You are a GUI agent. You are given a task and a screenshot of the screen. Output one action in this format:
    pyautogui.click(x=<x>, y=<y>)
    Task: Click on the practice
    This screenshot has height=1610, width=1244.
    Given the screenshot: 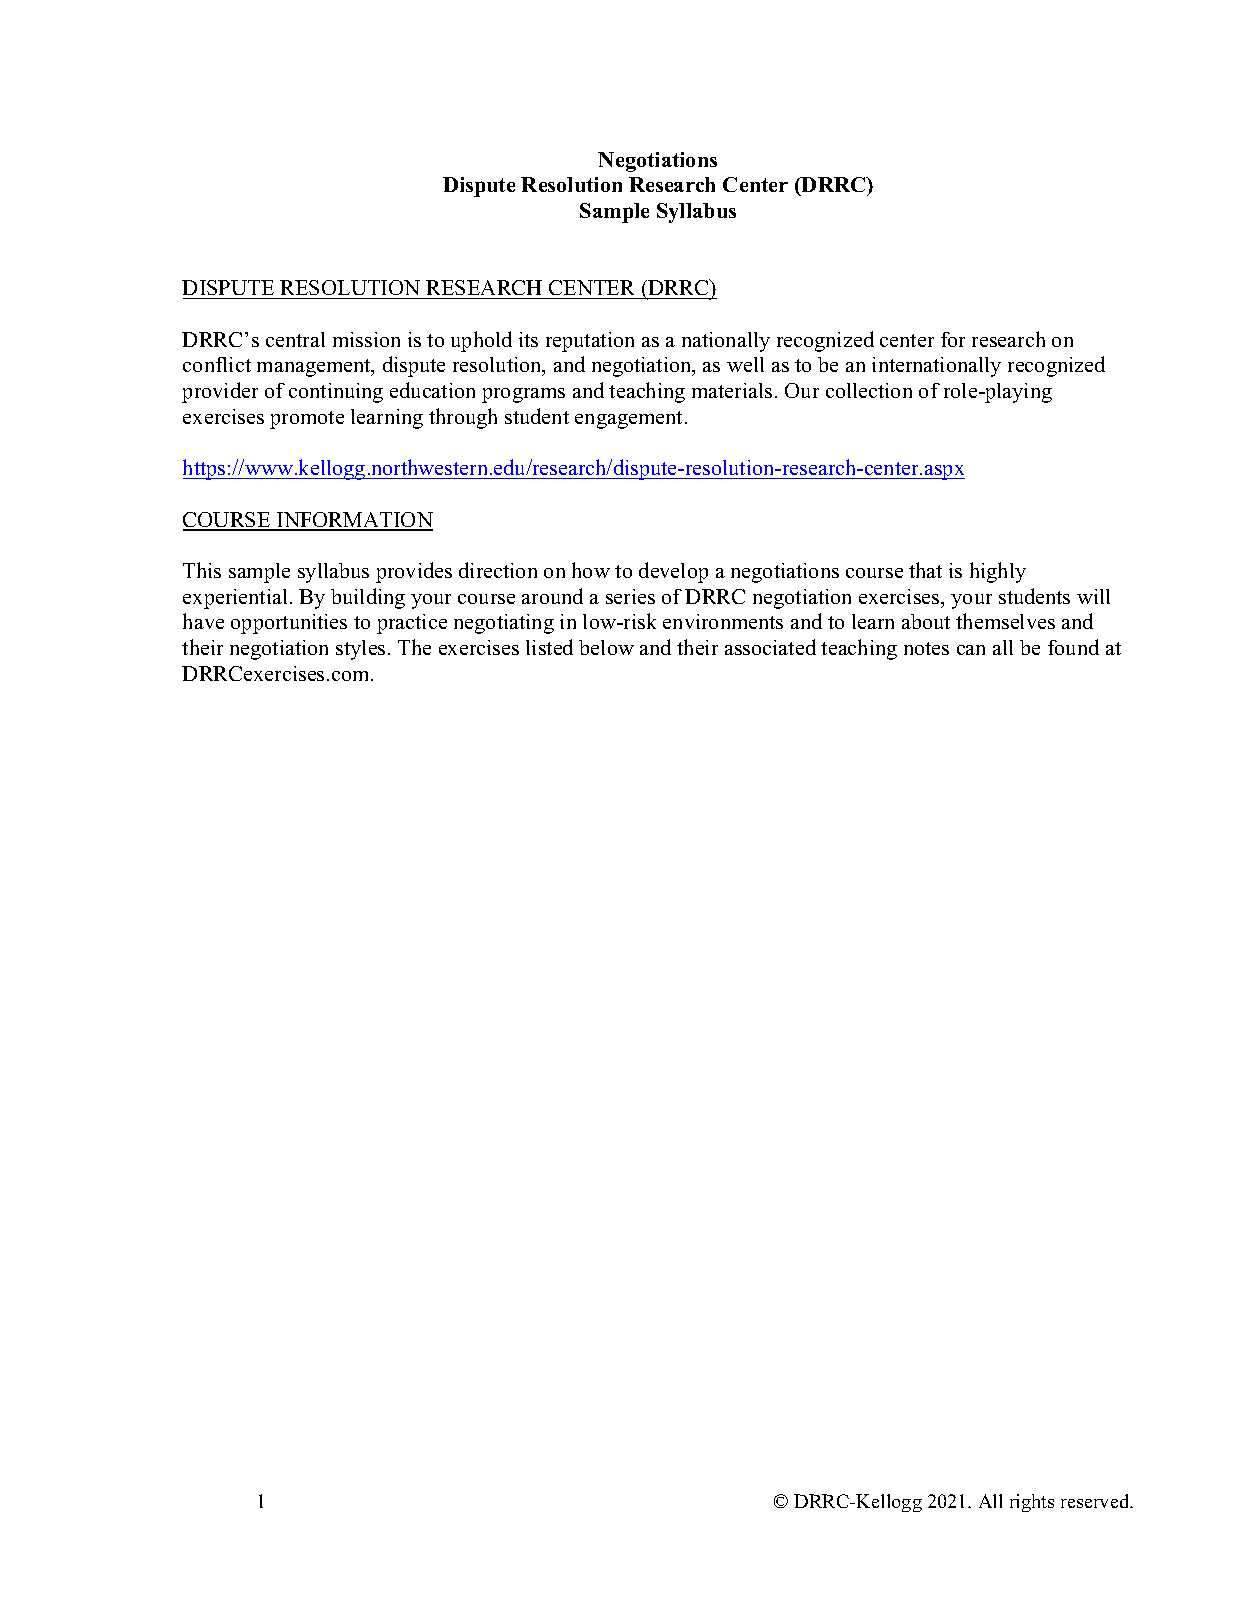 What is the action you would take?
    pyautogui.click(x=412, y=624)
